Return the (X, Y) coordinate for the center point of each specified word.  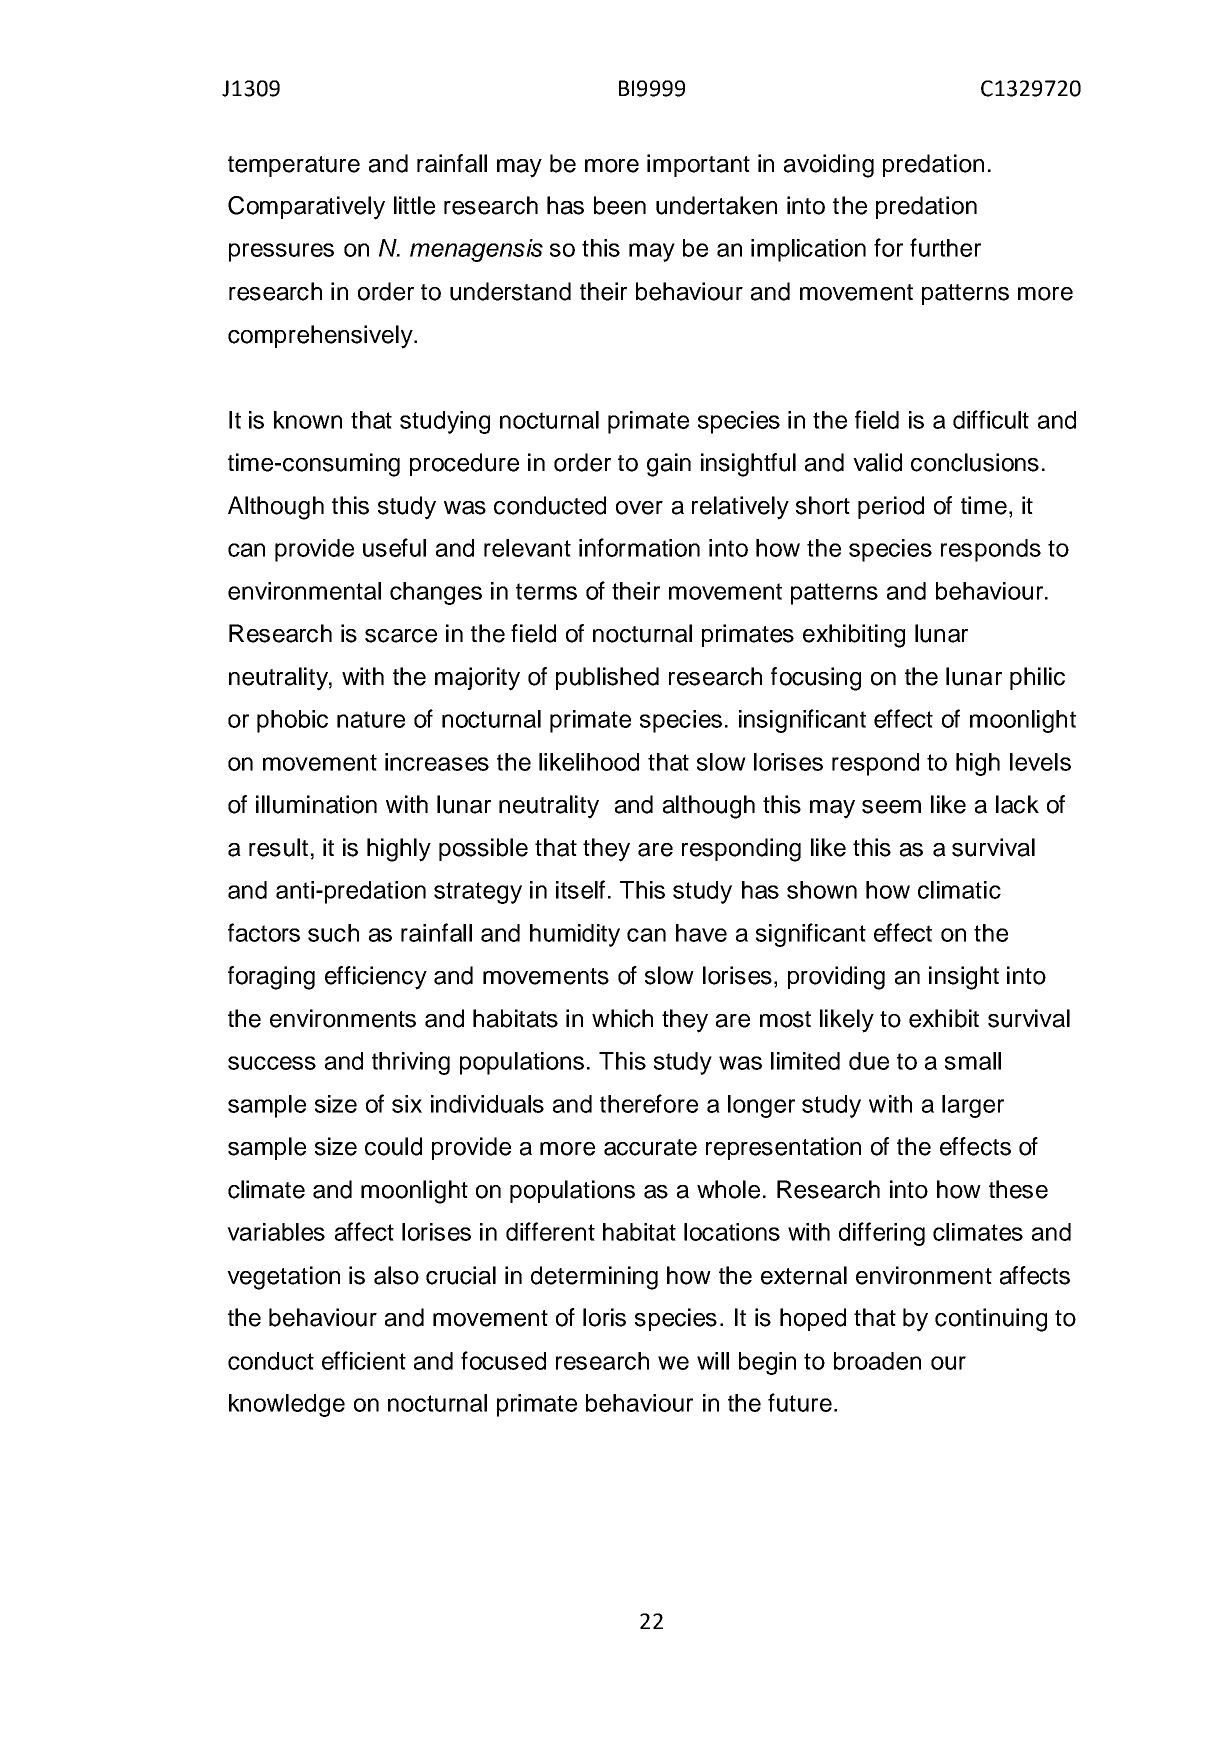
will (713, 1361)
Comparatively (306, 208)
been (620, 205)
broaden (877, 1361)
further (945, 247)
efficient (364, 1360)
